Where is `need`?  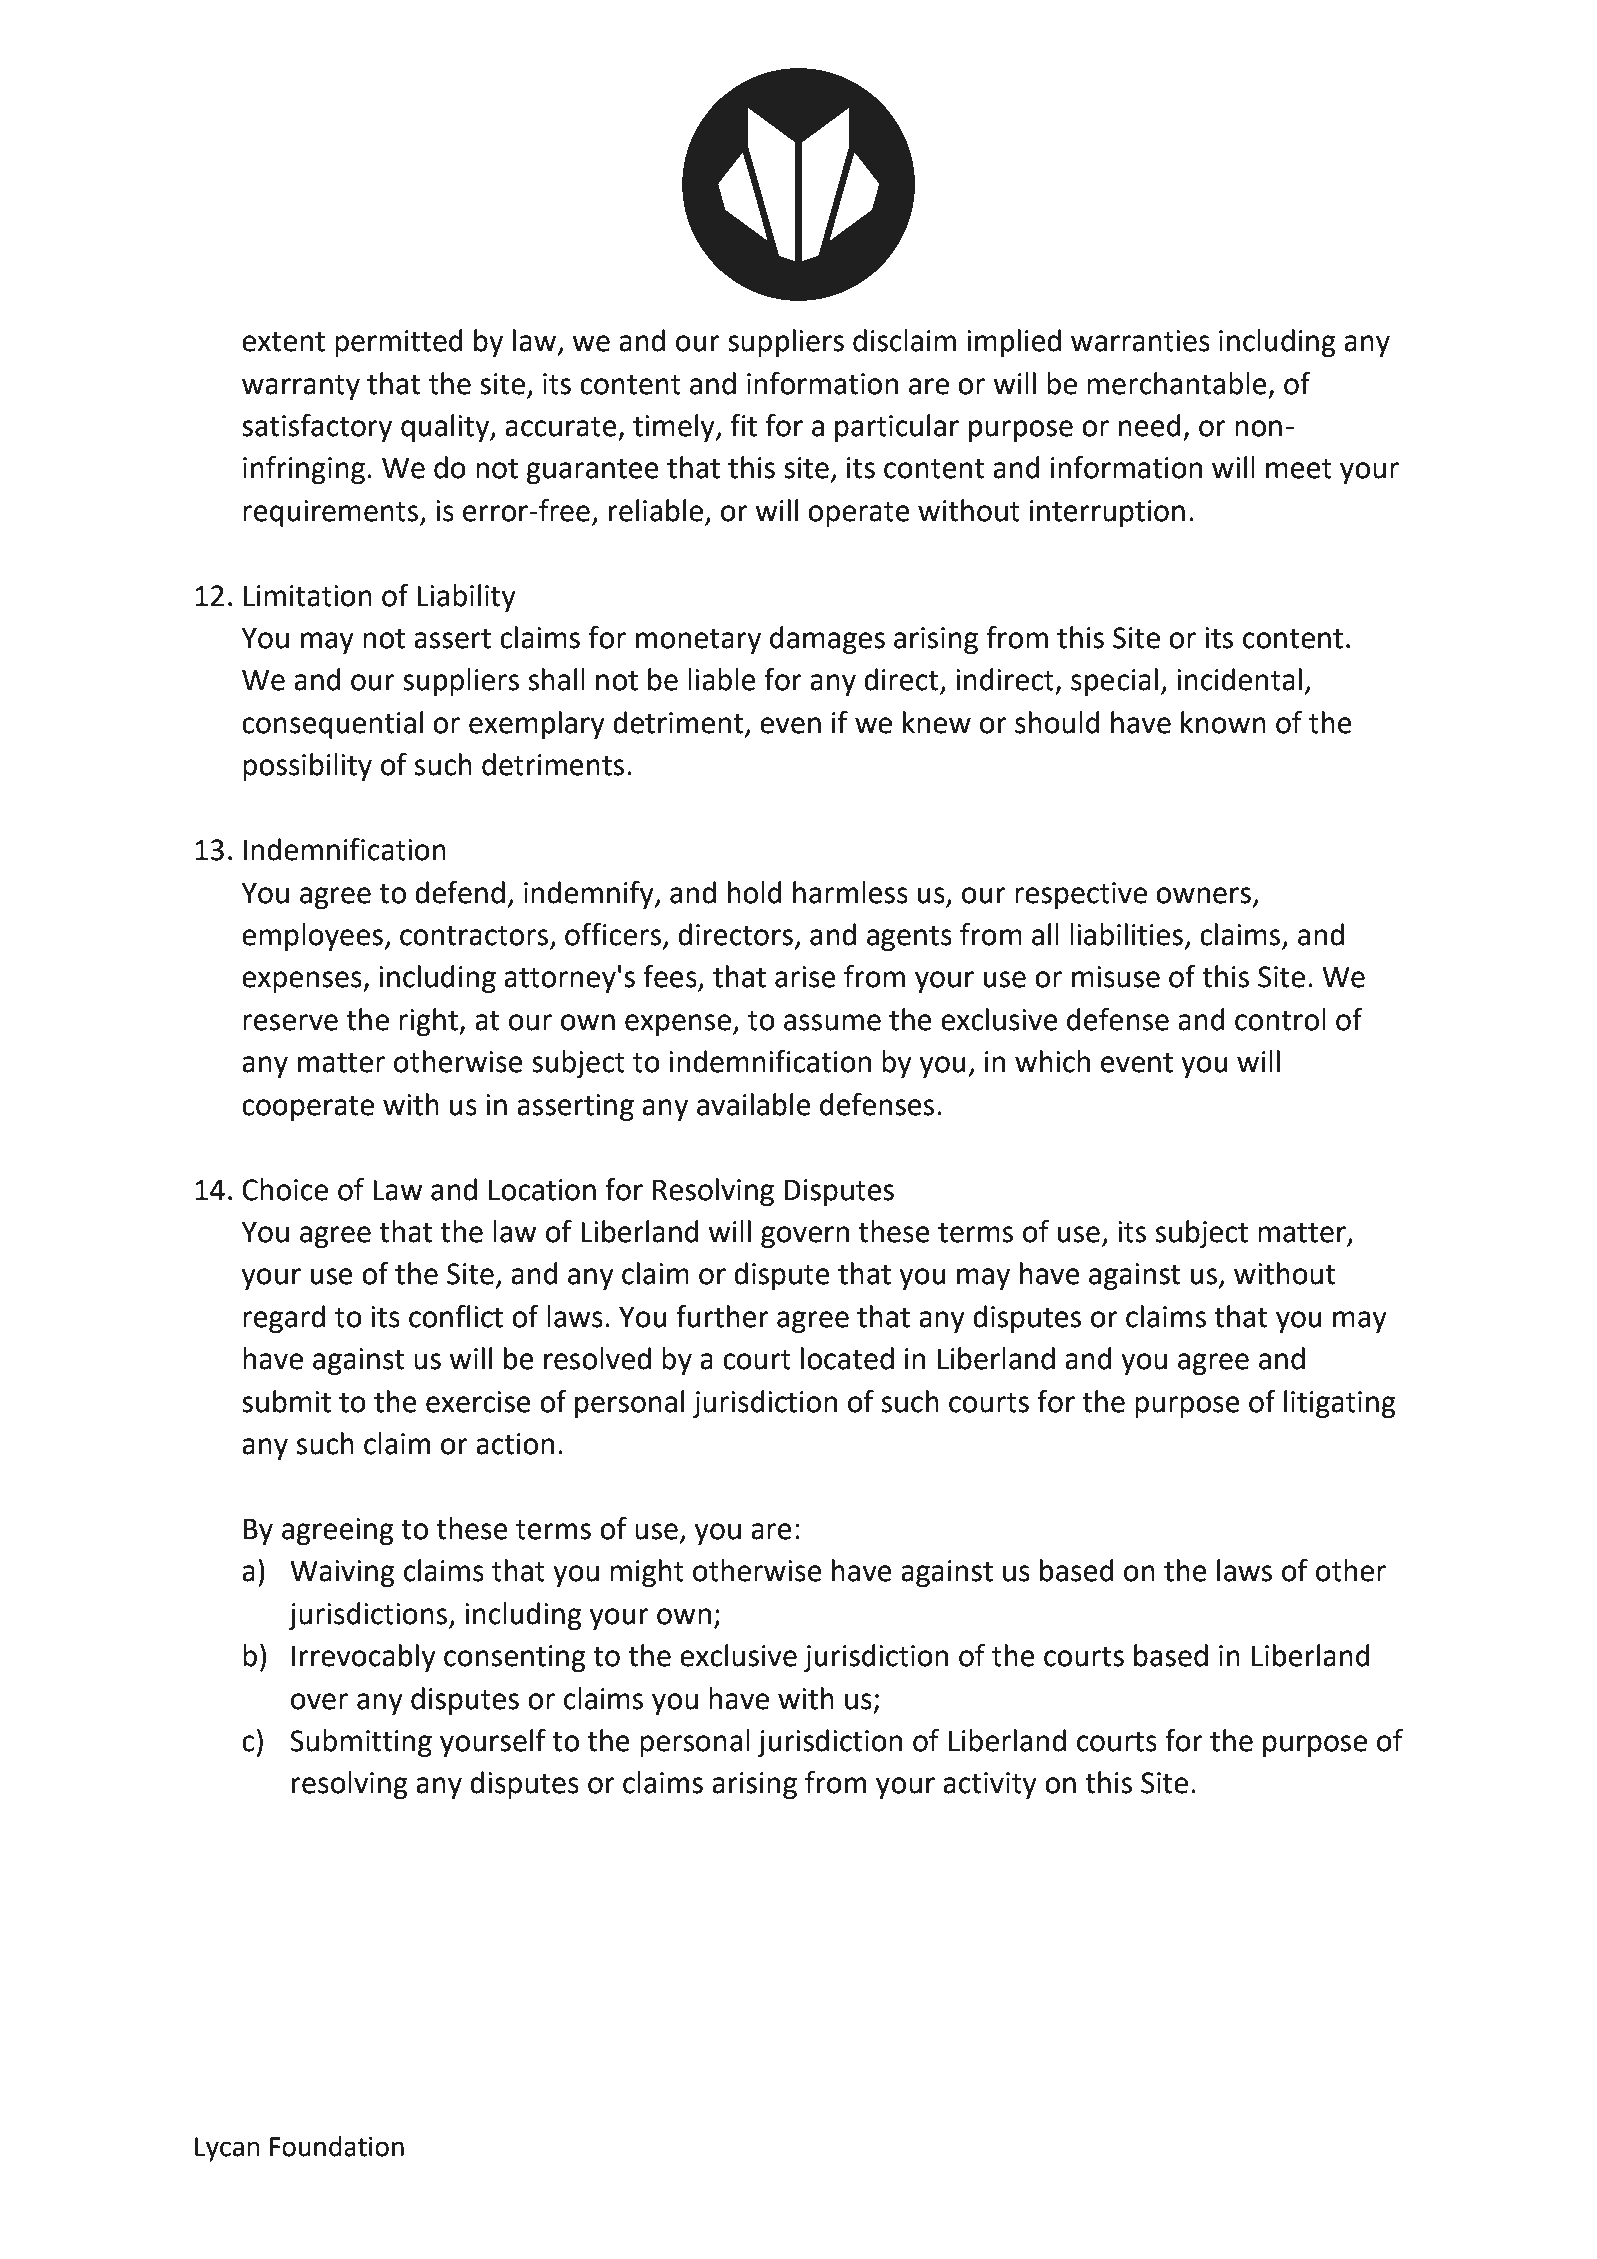
need is located at coordinates (1150, 425).
